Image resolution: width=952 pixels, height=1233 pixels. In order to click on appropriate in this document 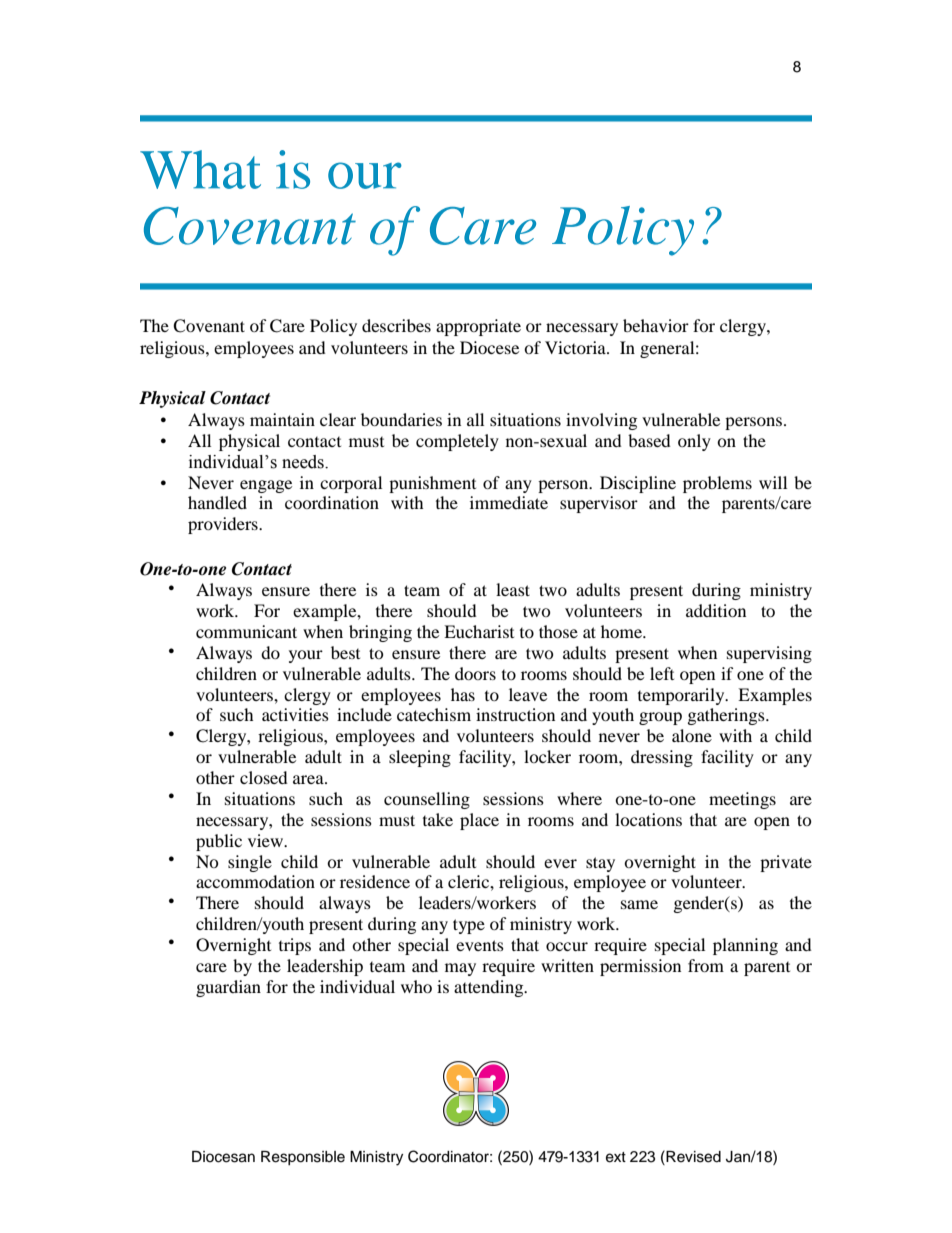, I will do `click(478, 327)`.
